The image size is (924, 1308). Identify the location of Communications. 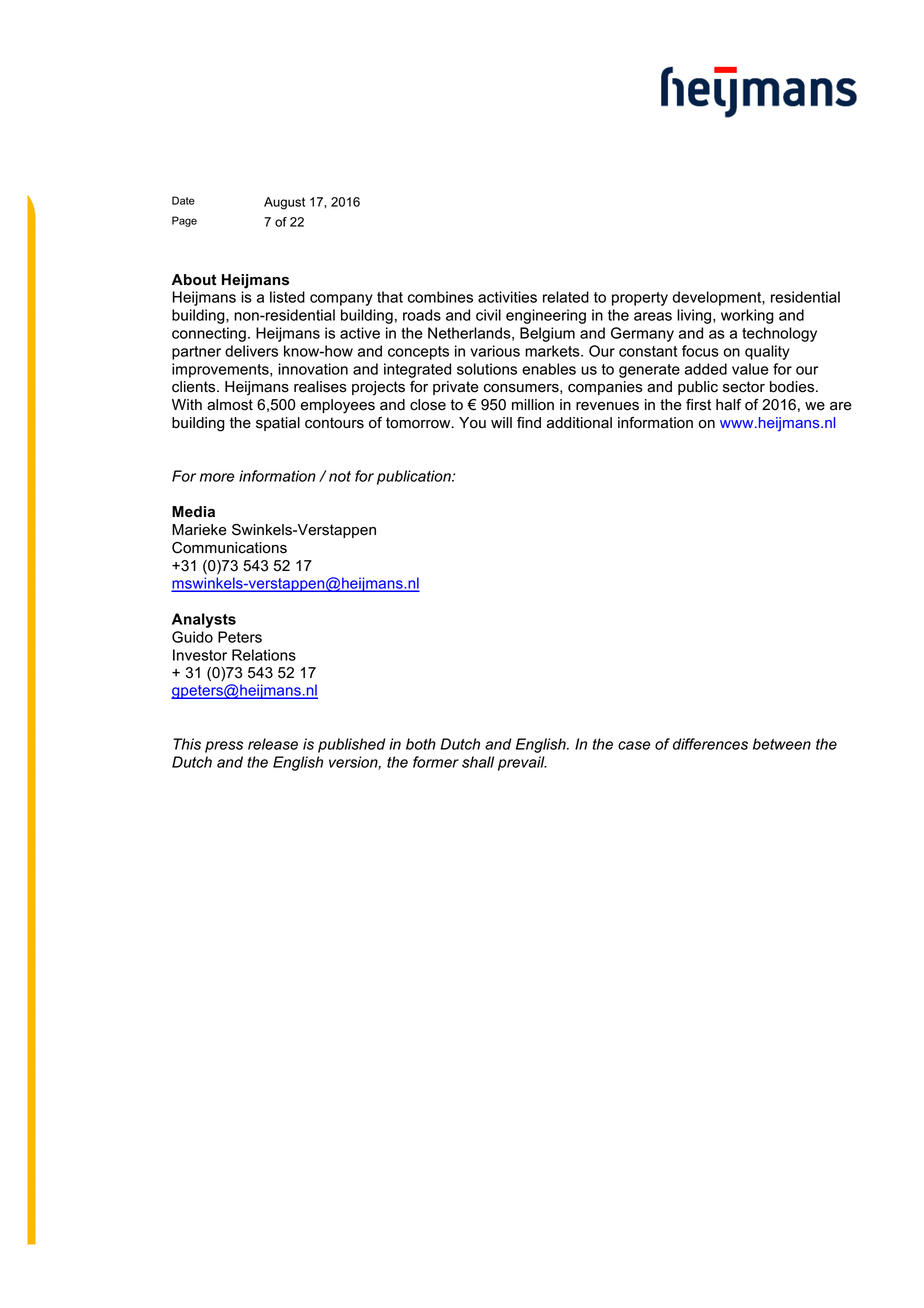
(229, 548).
